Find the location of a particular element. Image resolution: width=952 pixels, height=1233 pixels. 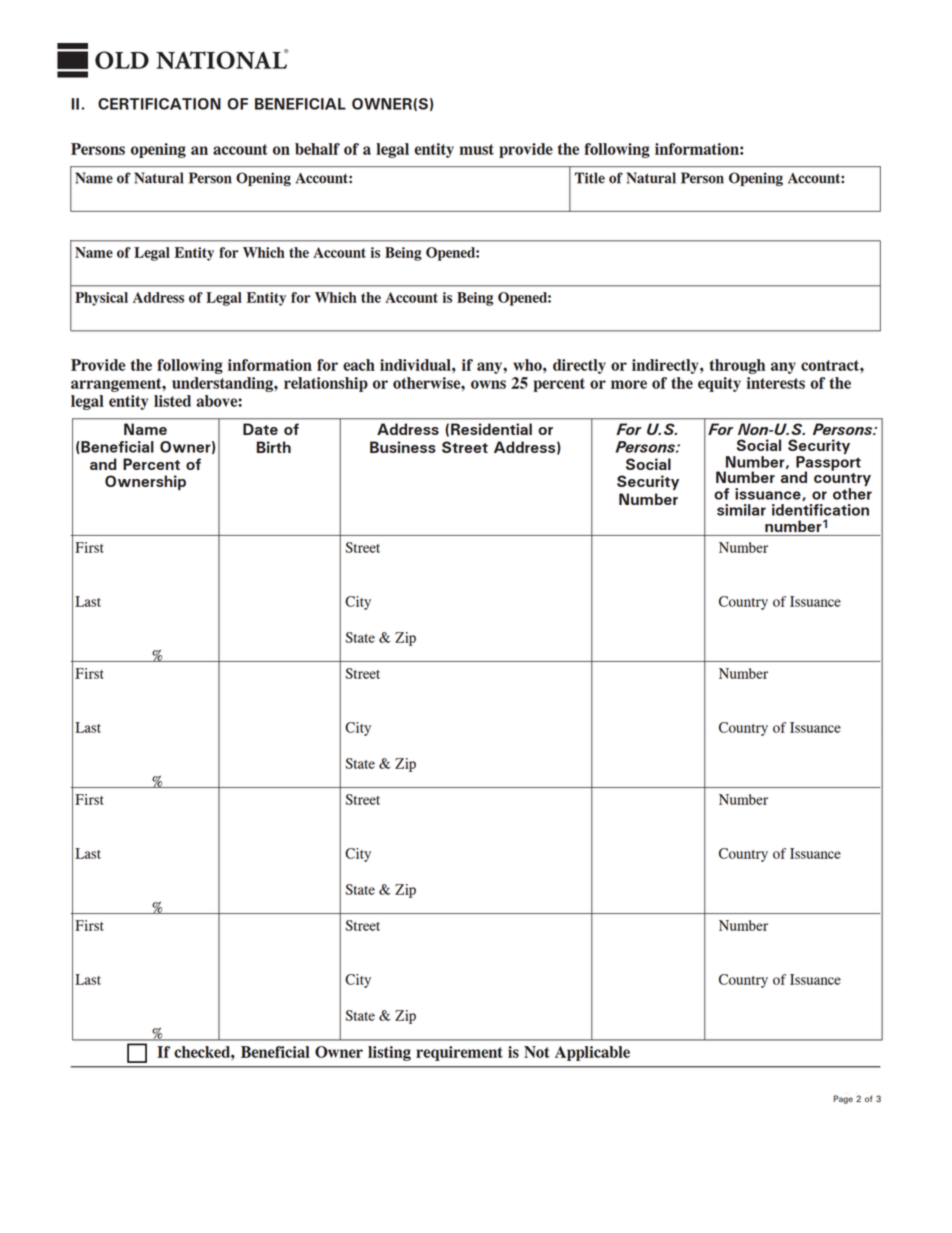

requirement is located at coordinates (459, 1053).
